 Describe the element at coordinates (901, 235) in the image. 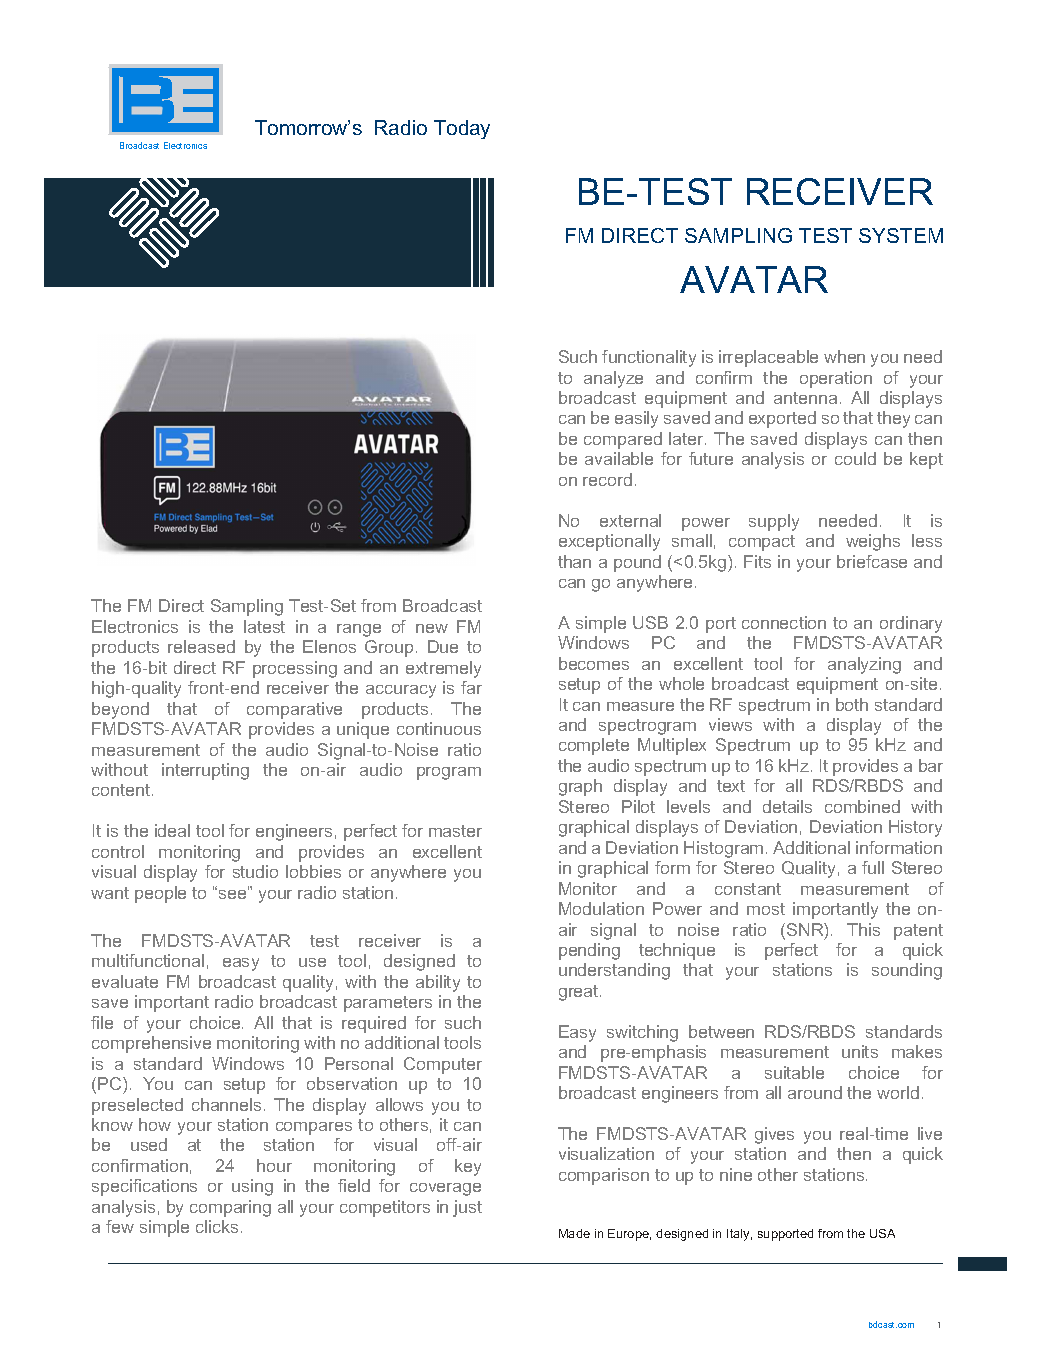

I see `SYSTEM` at that location.
